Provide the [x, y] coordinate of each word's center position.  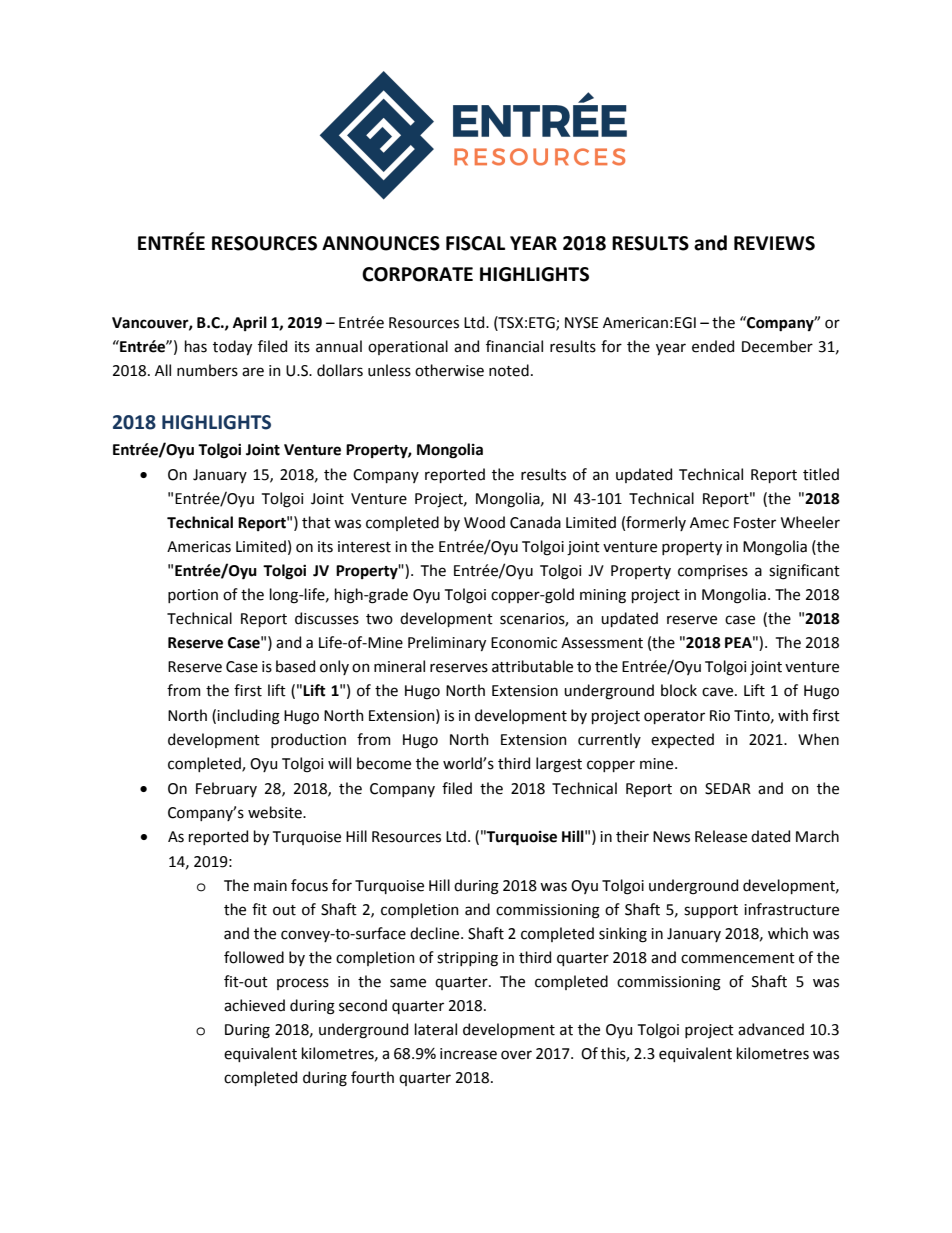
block [679, 690]
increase [468, 1054]
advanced [771, 1029]
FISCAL [475, 243]
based [295, 666]
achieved [254, 1005]
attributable [532, 666]
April [250, 323]
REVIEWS [774, 243]
